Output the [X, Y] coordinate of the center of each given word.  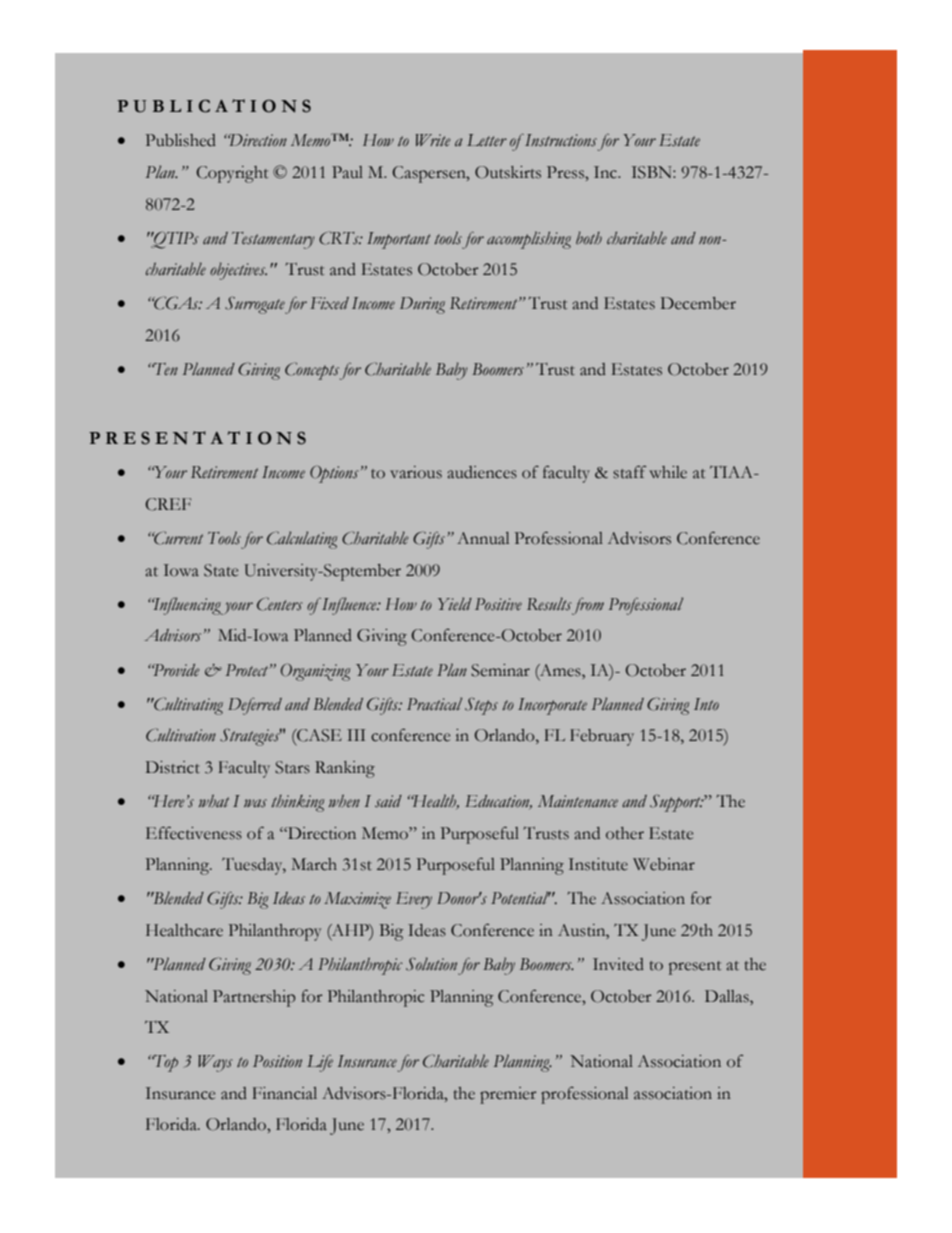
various [416, 472]
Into [706, 704]
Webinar [664, 864]
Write [433, 140]
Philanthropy [275, 932]
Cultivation [181, 735]
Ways [215, 1063]
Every [414, 900]
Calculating [302, 540]
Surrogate [255, 305]
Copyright [232, 174]
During [422, 305]
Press [566, 172]
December [698, 303]
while [668, 472]
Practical [434, 703]
